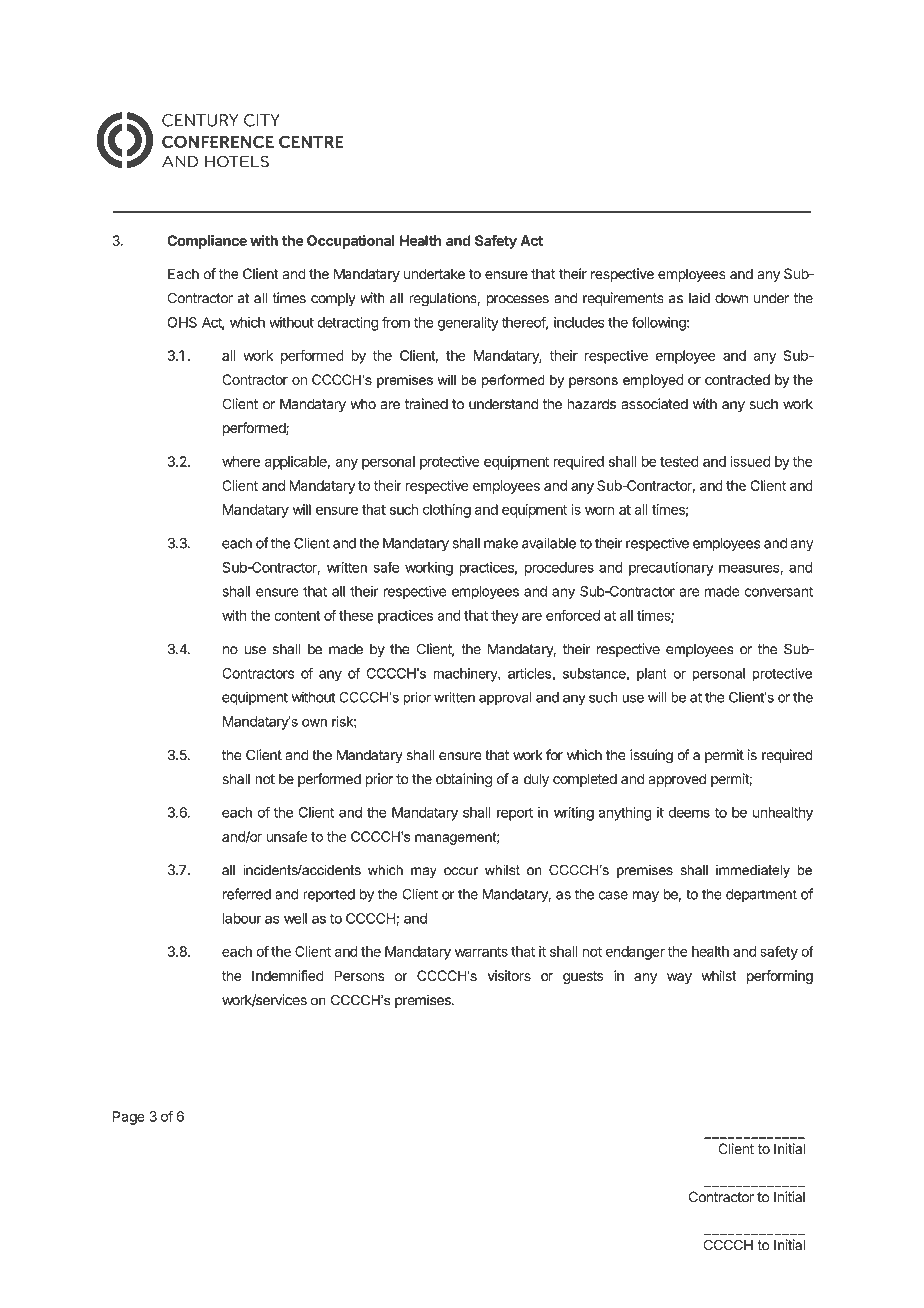 This image has height=1308, width=924. I want to click on referred, so click(247, 894).
